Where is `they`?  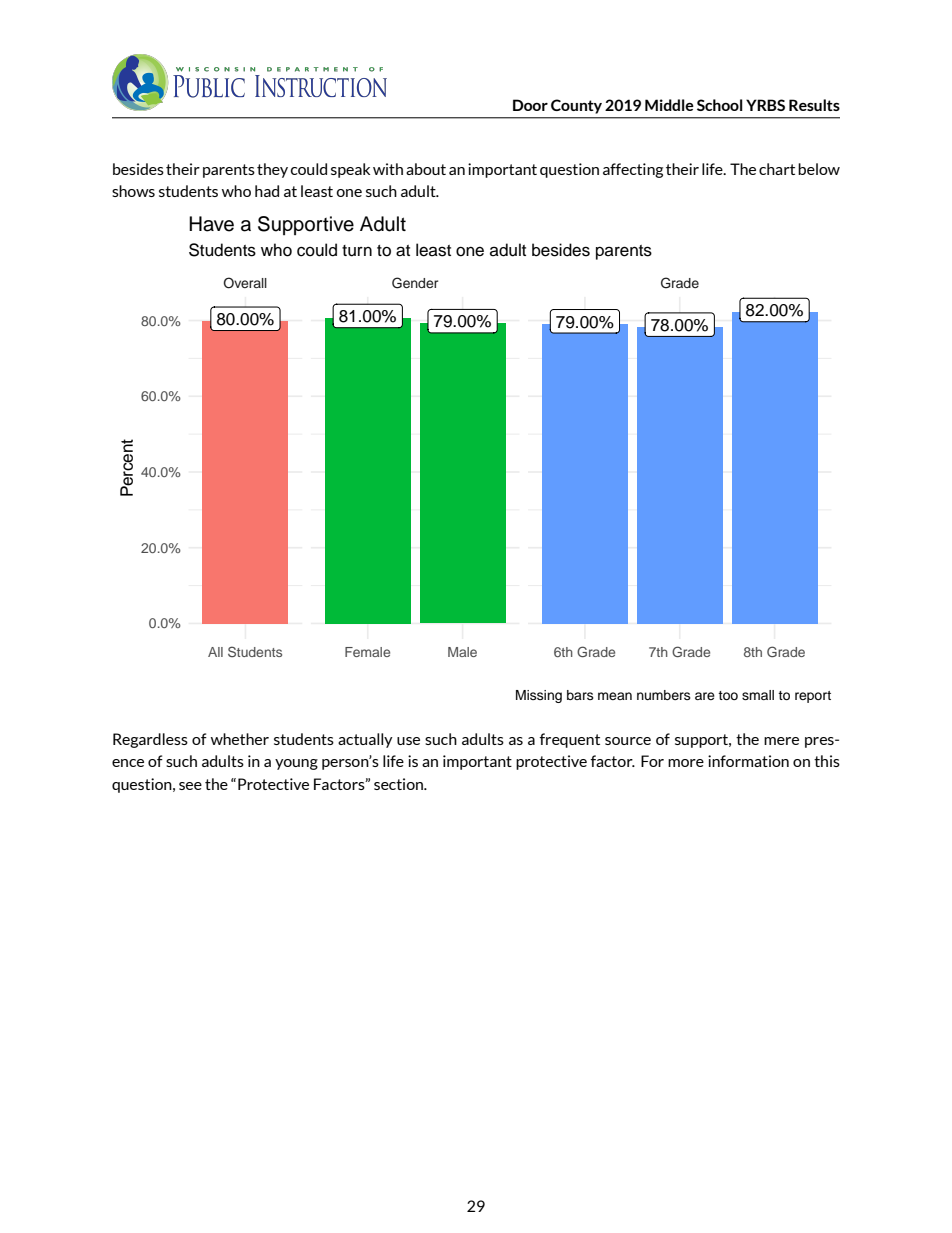
they is located at coordinates (272, 170).
